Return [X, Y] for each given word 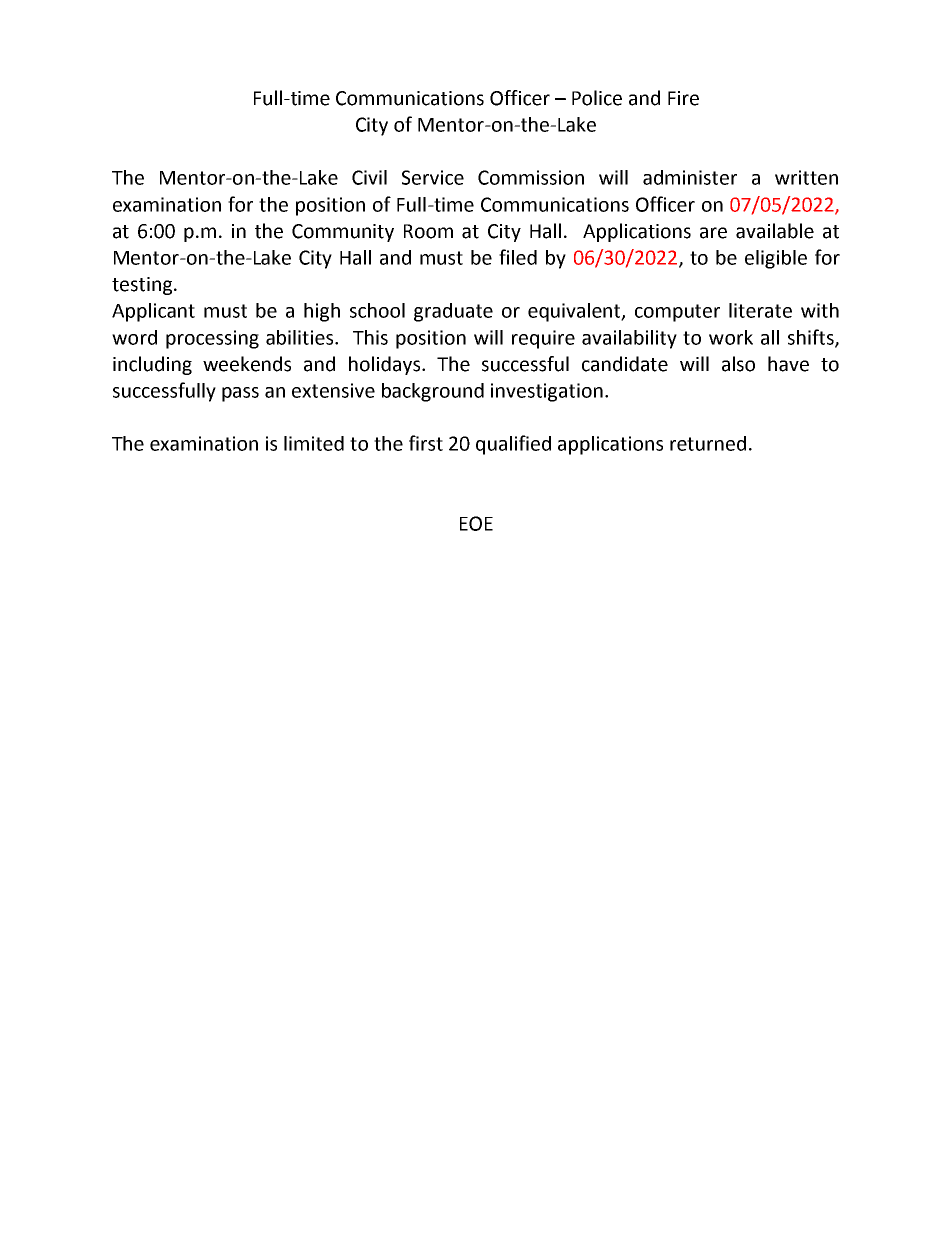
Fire [683, 98]
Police [597, 98]
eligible [776, 259]
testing [143, 286]
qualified [513, 445]
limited [314, 443]
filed [518, 257]
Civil [369, 177]
